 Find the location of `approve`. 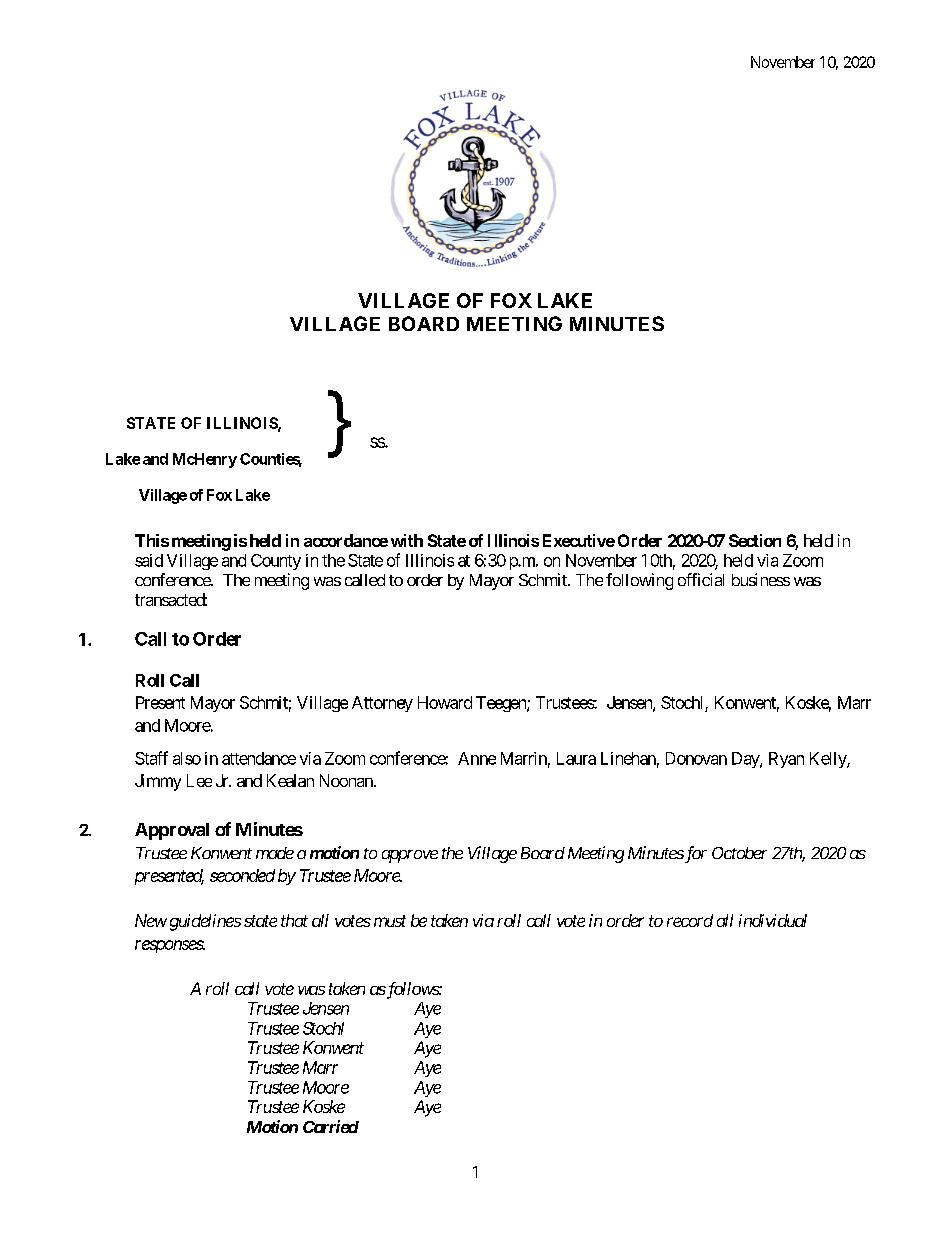

approve is located at coordinates (410, 856).
